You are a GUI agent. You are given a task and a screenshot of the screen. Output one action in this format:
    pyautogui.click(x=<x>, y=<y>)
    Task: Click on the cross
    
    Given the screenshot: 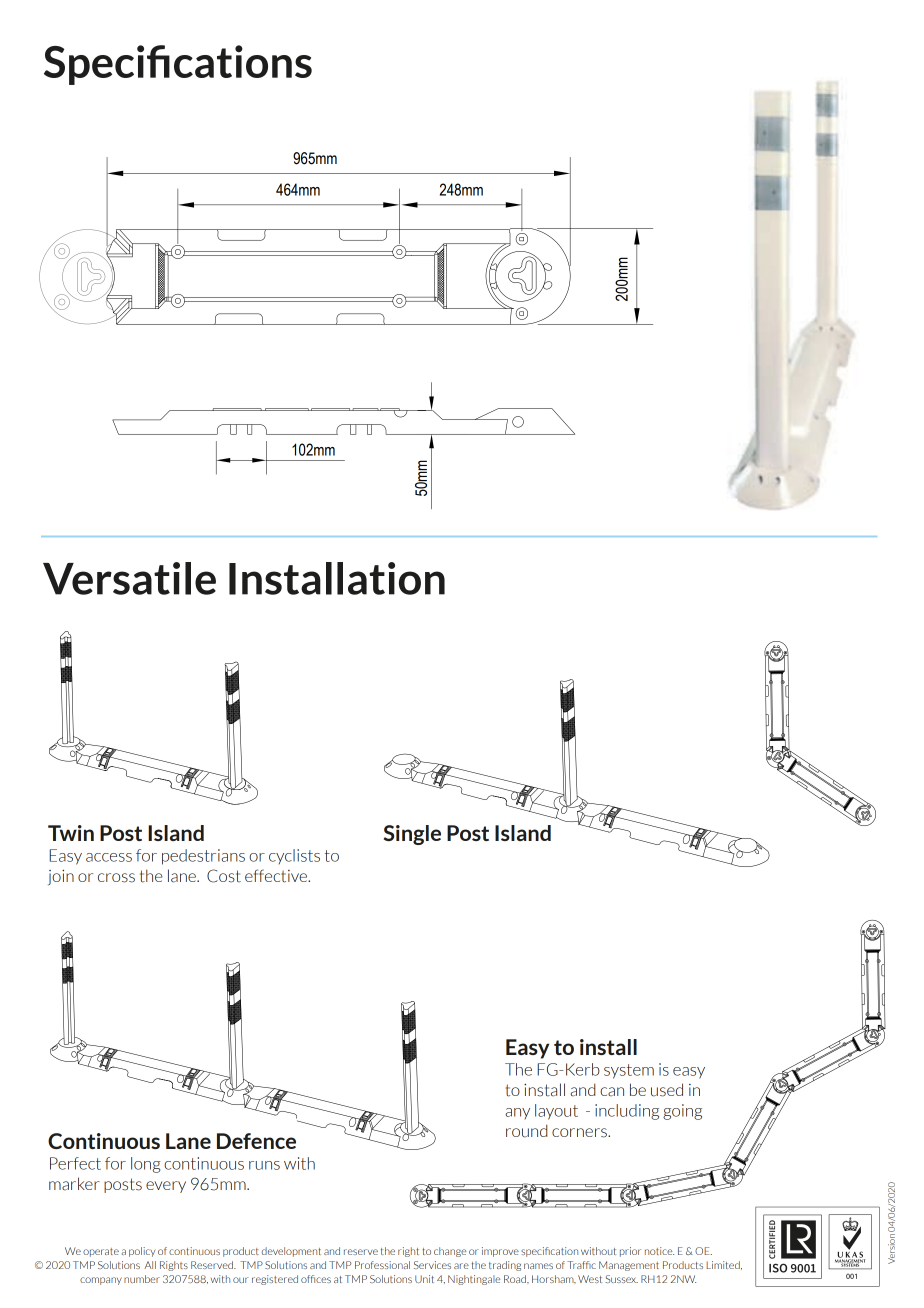 What is the action you would take?
    pyautogui.click(x=116, y=878)
